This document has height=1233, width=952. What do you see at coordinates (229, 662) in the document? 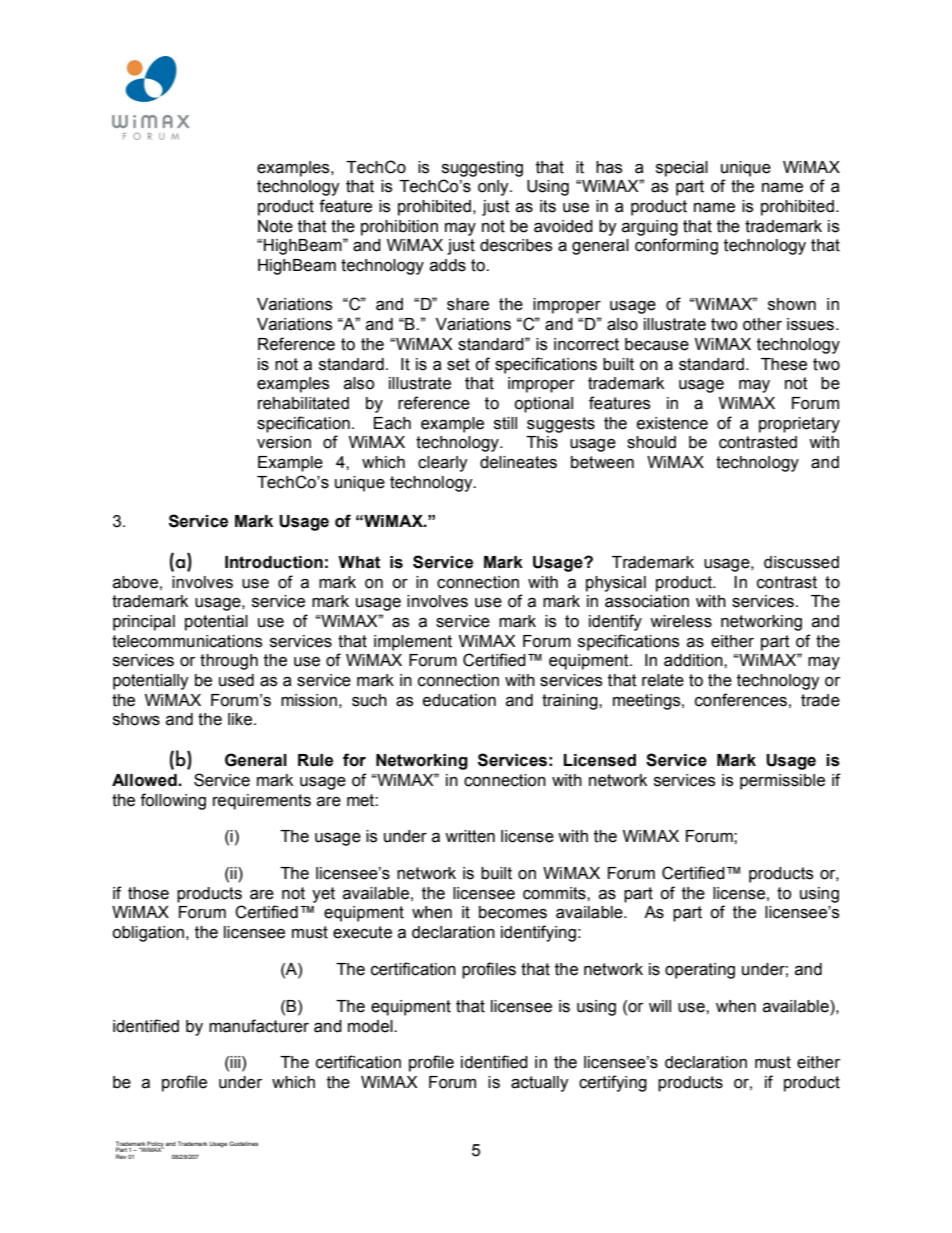
I see `through` at bounding box center [229, 662].
